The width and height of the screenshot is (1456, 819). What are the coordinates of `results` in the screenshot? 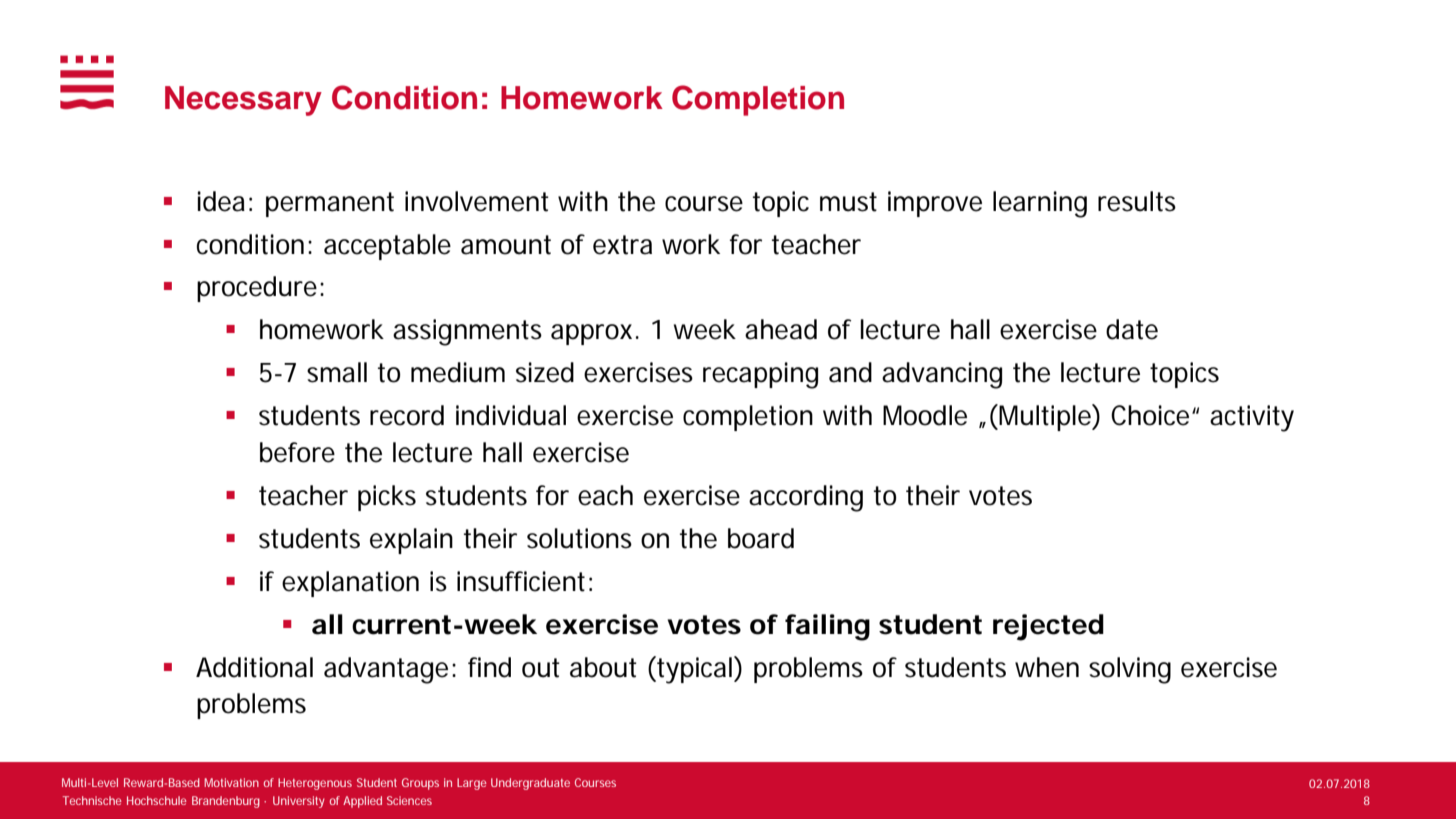 It's located at (1137, 201).
